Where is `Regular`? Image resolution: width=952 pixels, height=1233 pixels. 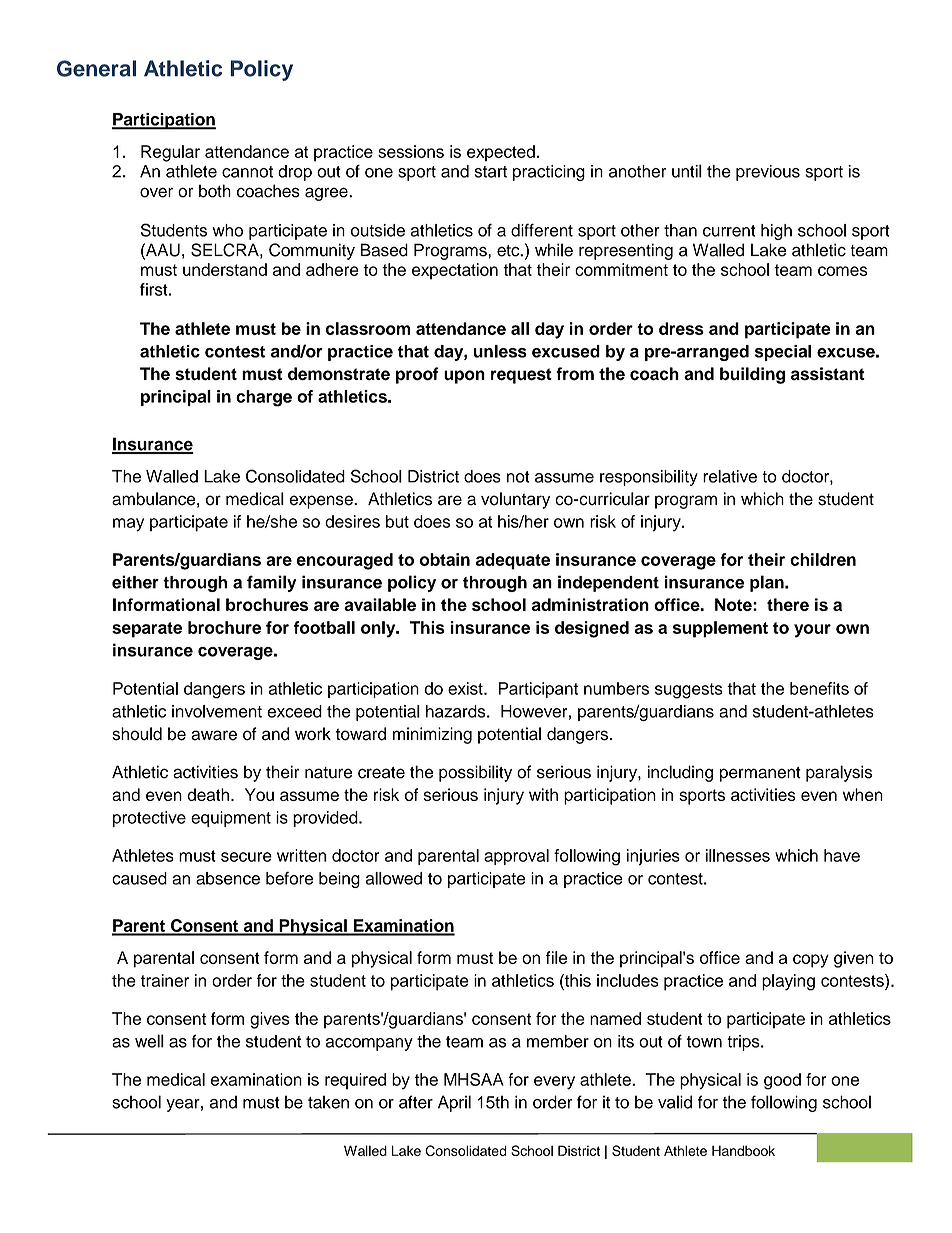 Regular is located at coordinates (170, 153).
